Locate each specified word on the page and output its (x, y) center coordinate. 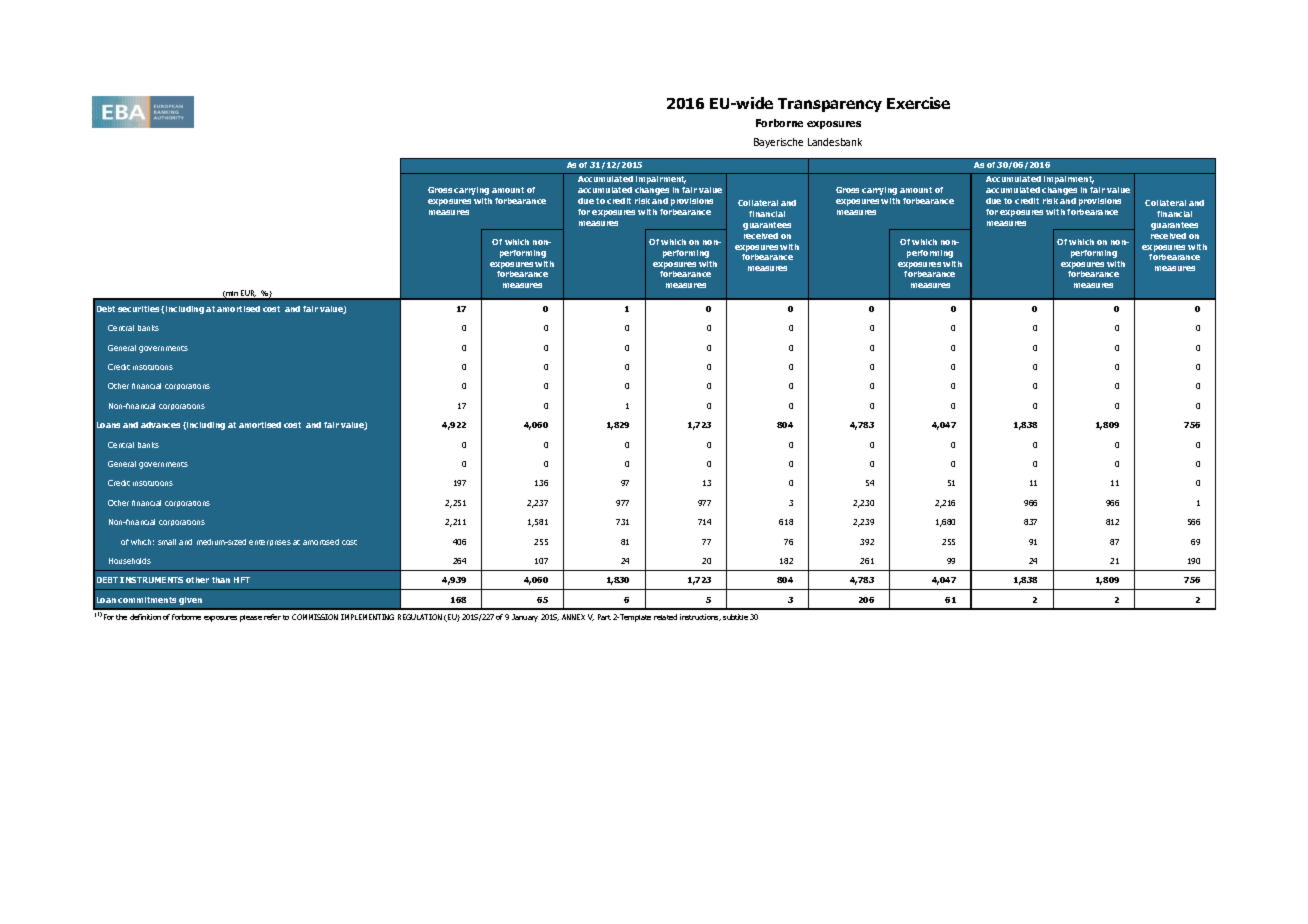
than (221, 580)
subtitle (735, 617)
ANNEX (573, 617)
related (665, 617)
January (525, 618)
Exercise (918, 103)
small (167, 542)
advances (160, 425)
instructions (700, 617)
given (190, 601)
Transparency (830, 105)
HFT (242, 580)
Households (130, 561)
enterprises (270, 543)
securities (138, 309)
